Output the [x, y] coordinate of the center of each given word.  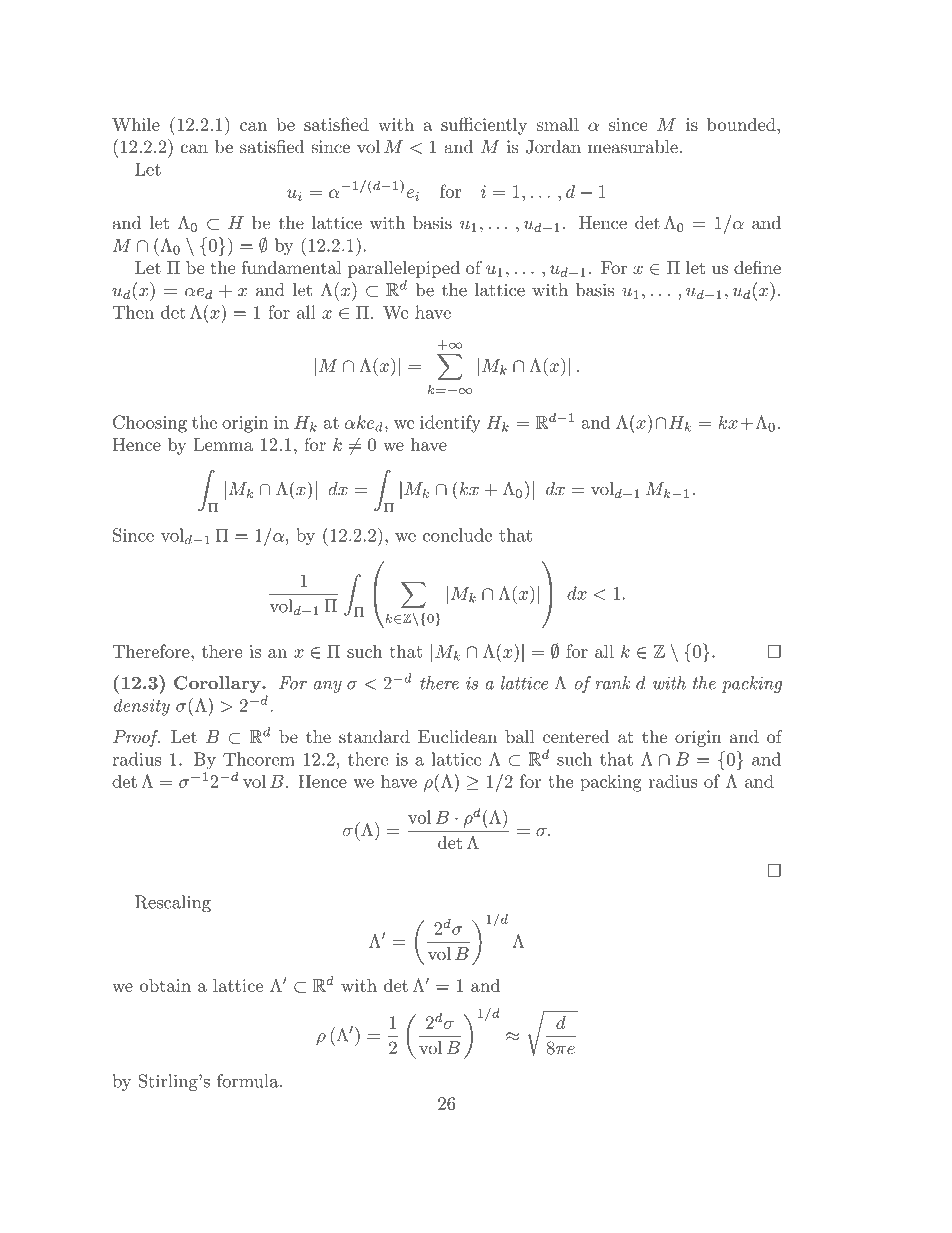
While [136, 124]
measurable [633, 147]
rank [613, 683]
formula [249, 1081]
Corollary [218, 684]
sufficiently [484, 126]
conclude [457, 535]
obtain [165, 985]
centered [576, 736]
